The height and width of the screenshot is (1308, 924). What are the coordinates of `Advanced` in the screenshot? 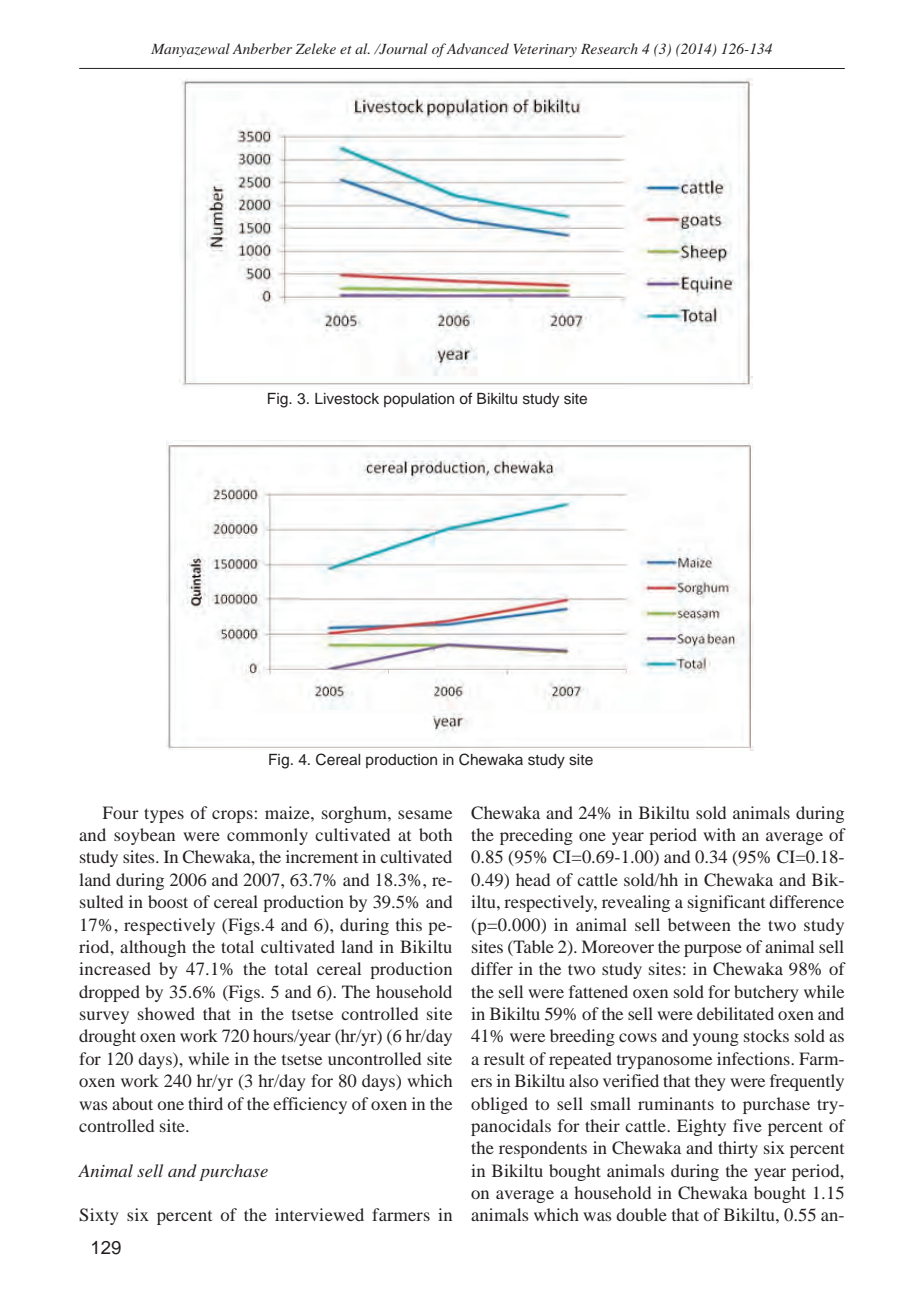 It's located at (477, 48).
